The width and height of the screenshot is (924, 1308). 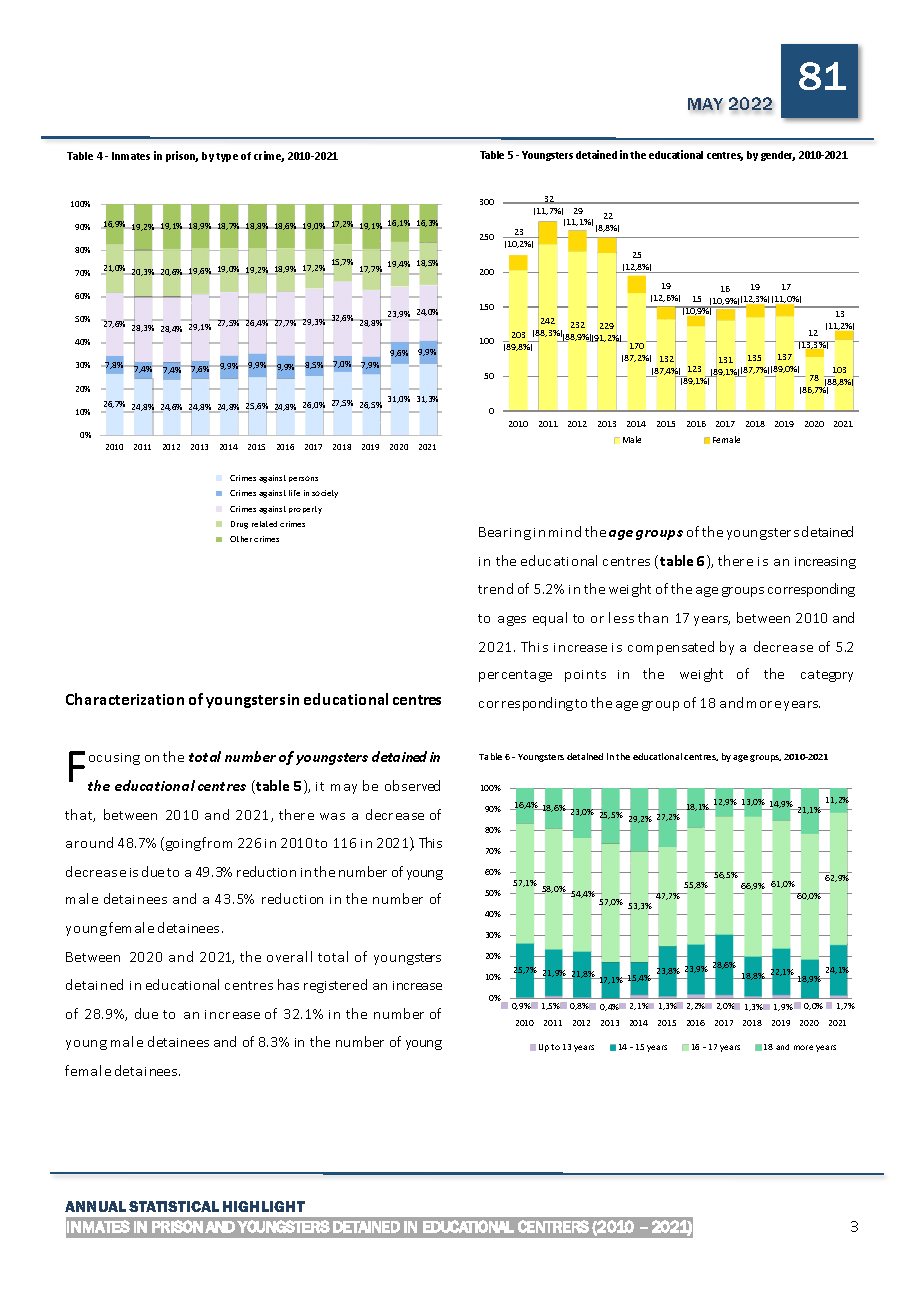 What do you see at coordinates (182, 844) in the screenshot?
I see `going` at bounding box center [182, 844].
